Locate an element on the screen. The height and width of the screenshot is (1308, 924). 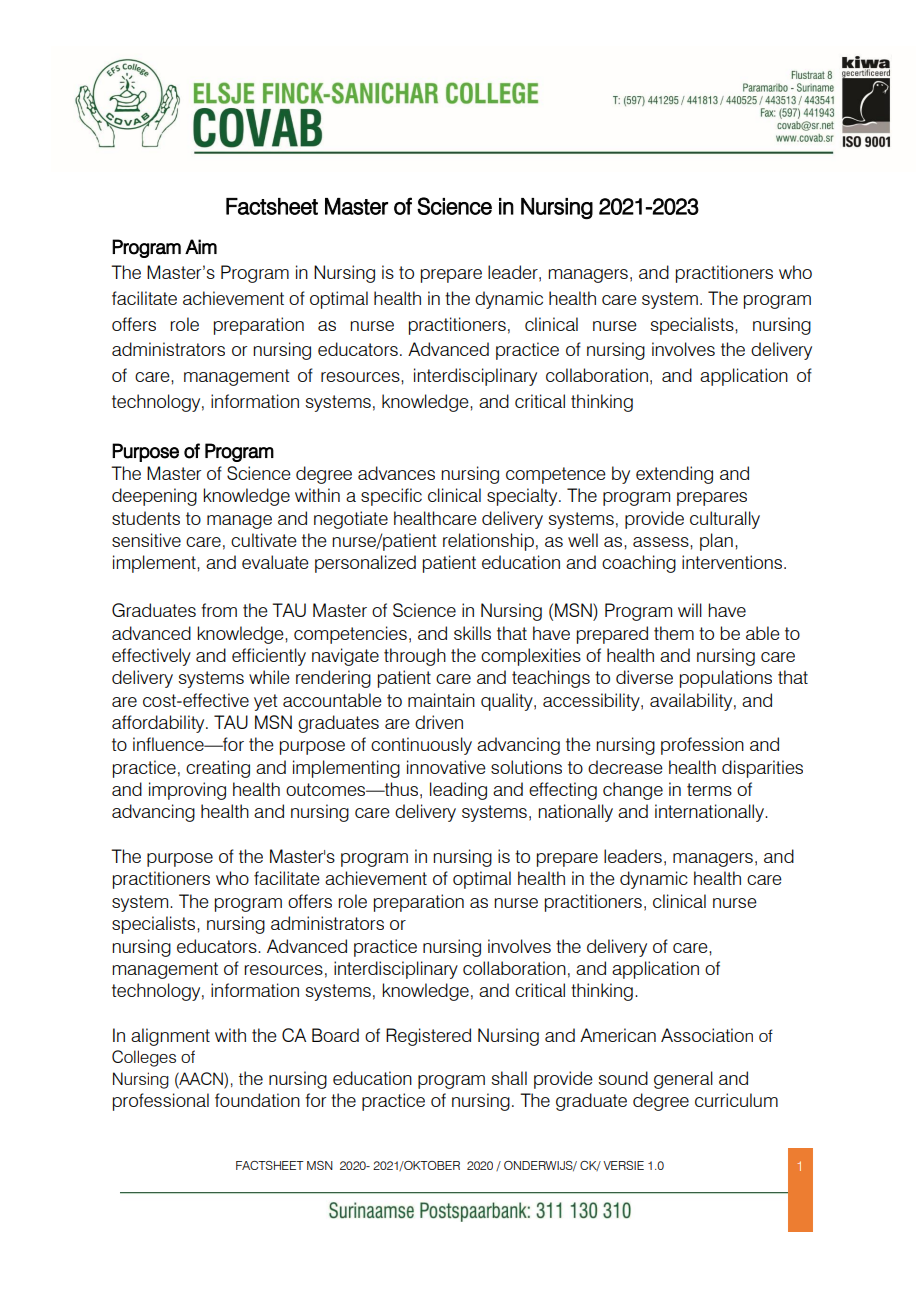
extending is located at coordinates (674, 475).
